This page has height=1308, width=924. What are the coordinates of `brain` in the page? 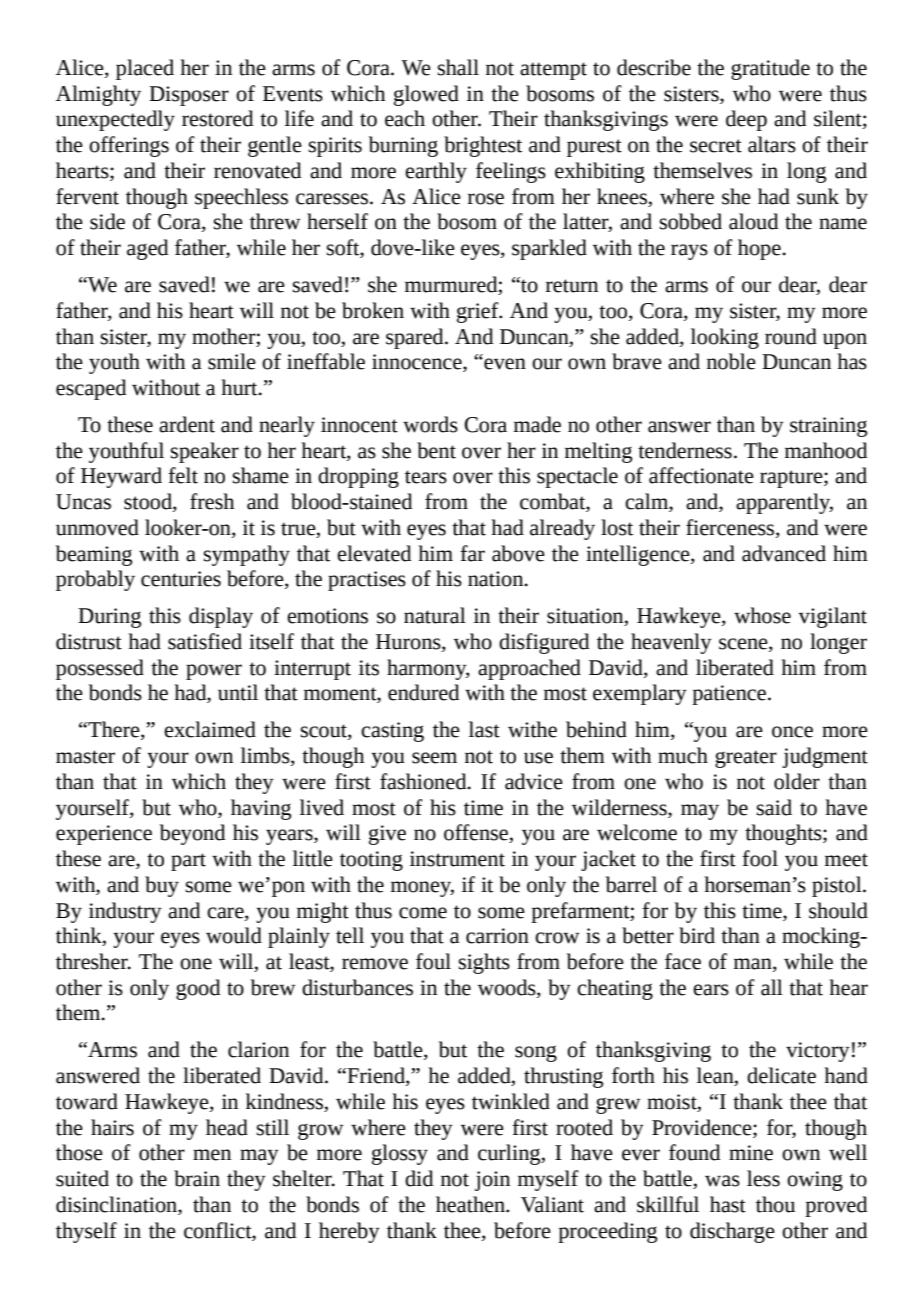 It's located at (197, 1178).
